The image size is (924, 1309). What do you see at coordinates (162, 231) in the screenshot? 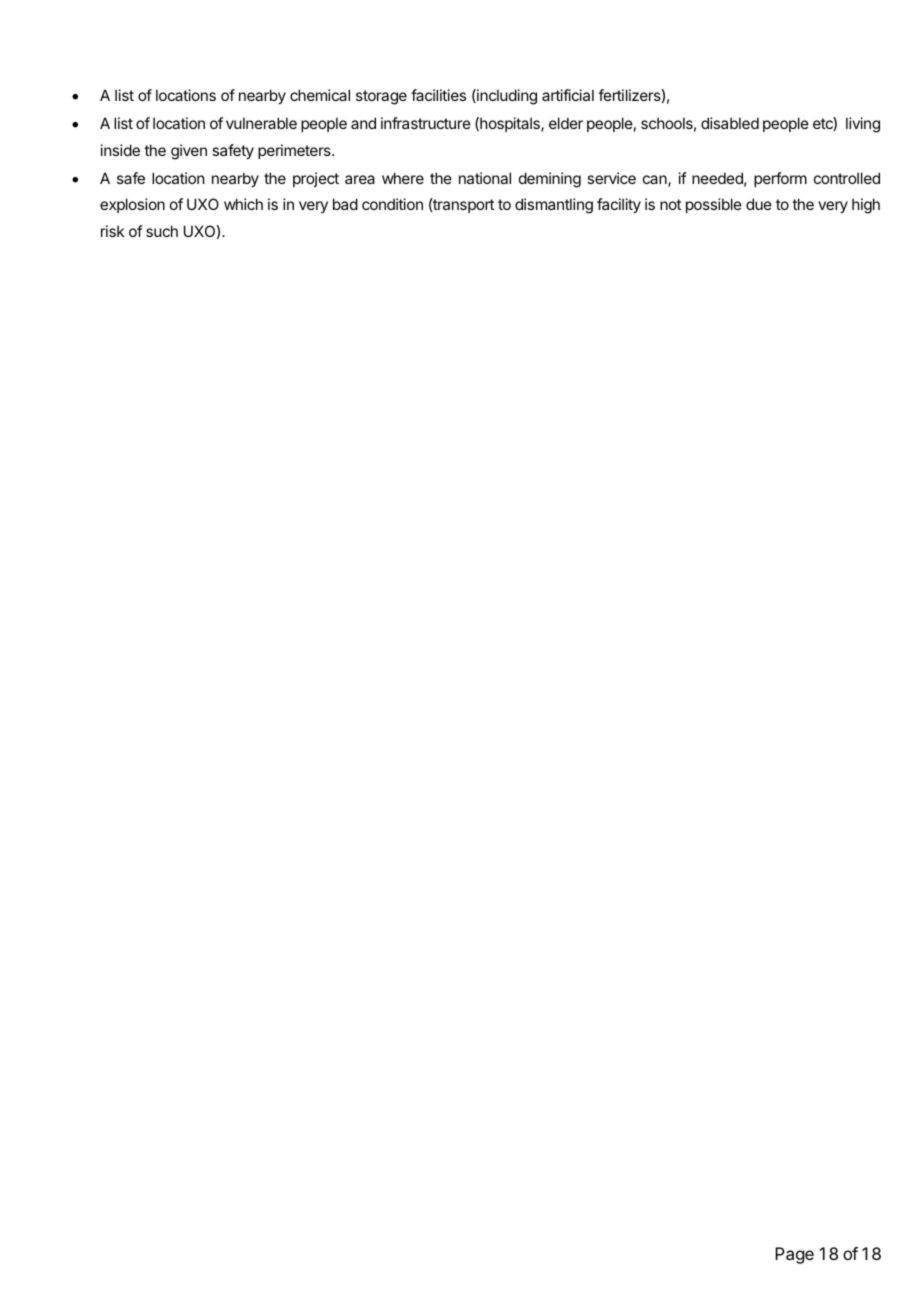
I see `such` at bounding box center [162, 231].
